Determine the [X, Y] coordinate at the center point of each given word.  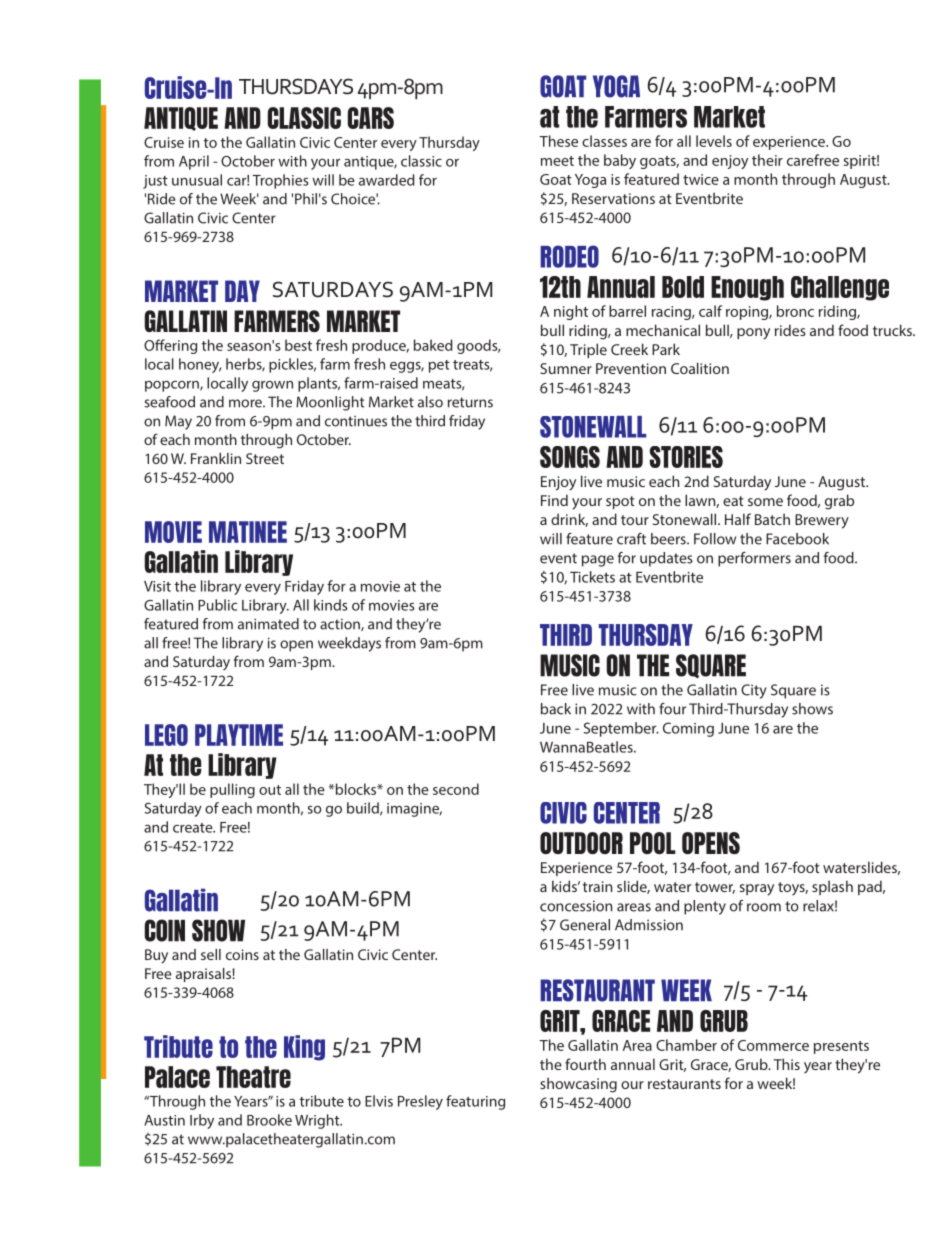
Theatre [253, 1077]
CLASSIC [304, 118]
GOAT [563, 86]
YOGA [616, 86]
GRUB [724, 1021]
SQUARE [711, 666]
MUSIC [570, 665]
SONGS [570, 457]
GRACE [621, 1021]
